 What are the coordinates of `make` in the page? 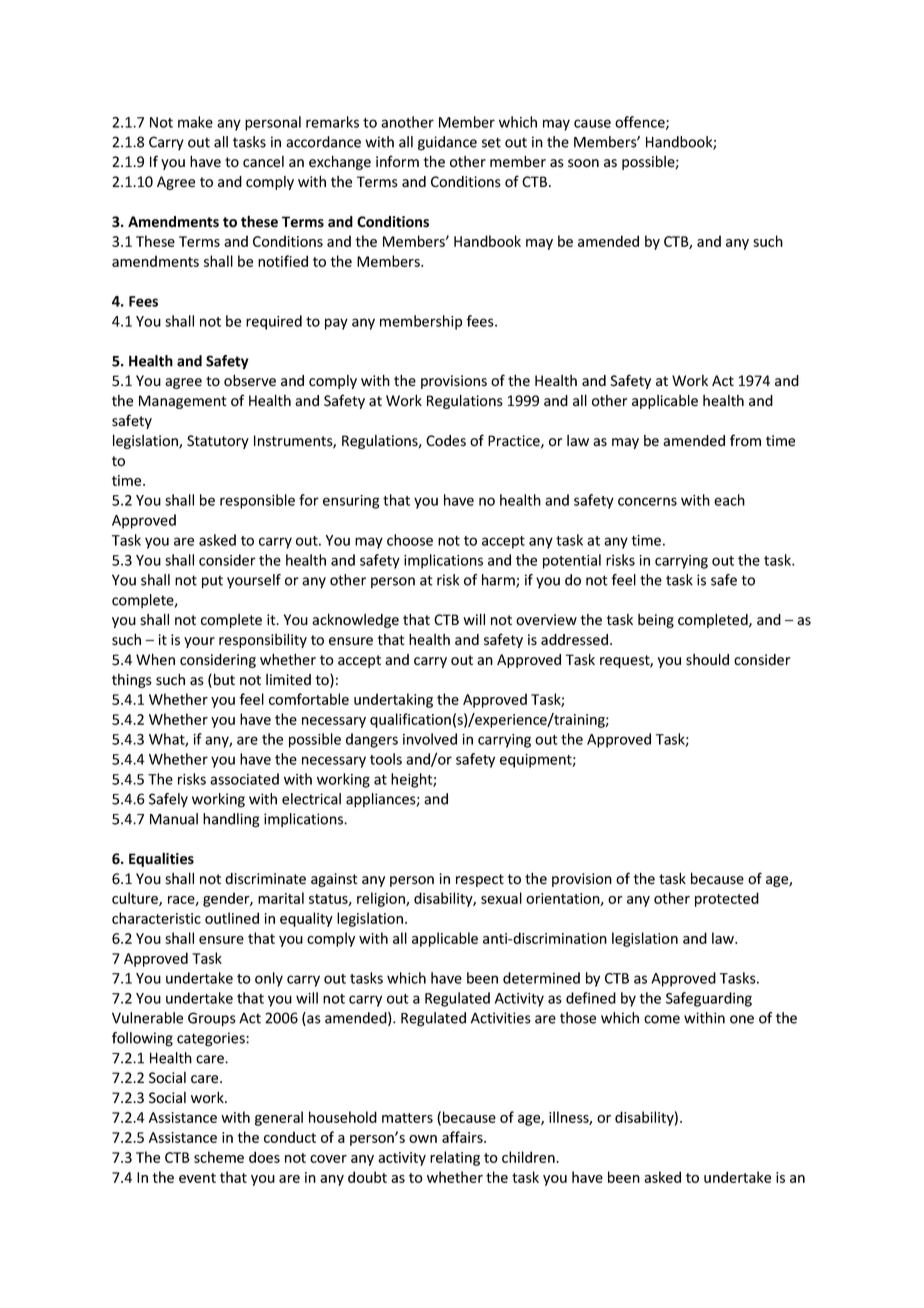 It's located at (195, 122).
